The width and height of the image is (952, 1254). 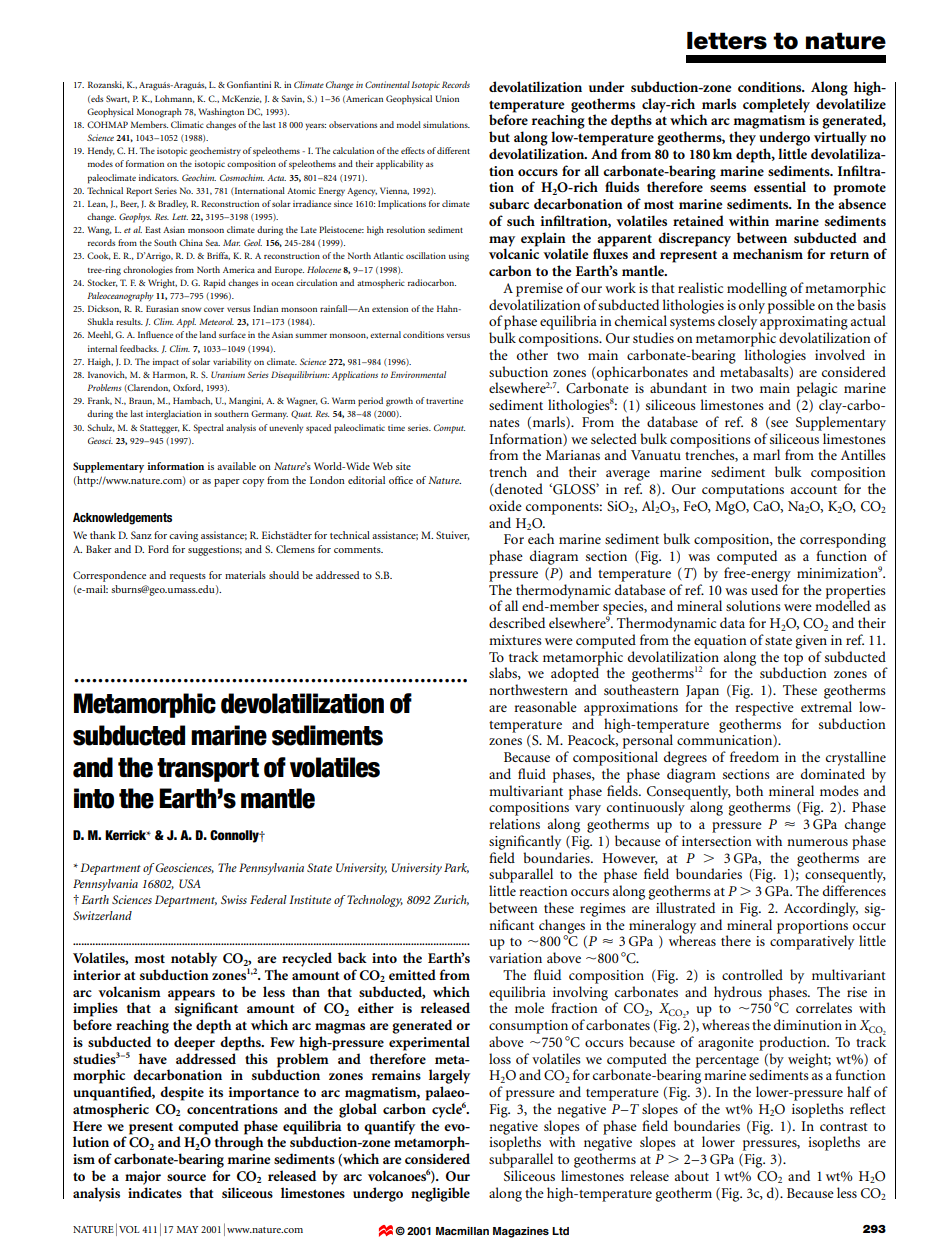 What do you see at coordinates (440, 1194) in the image?
I see `negligible` at bounding box center [440, 1194].
